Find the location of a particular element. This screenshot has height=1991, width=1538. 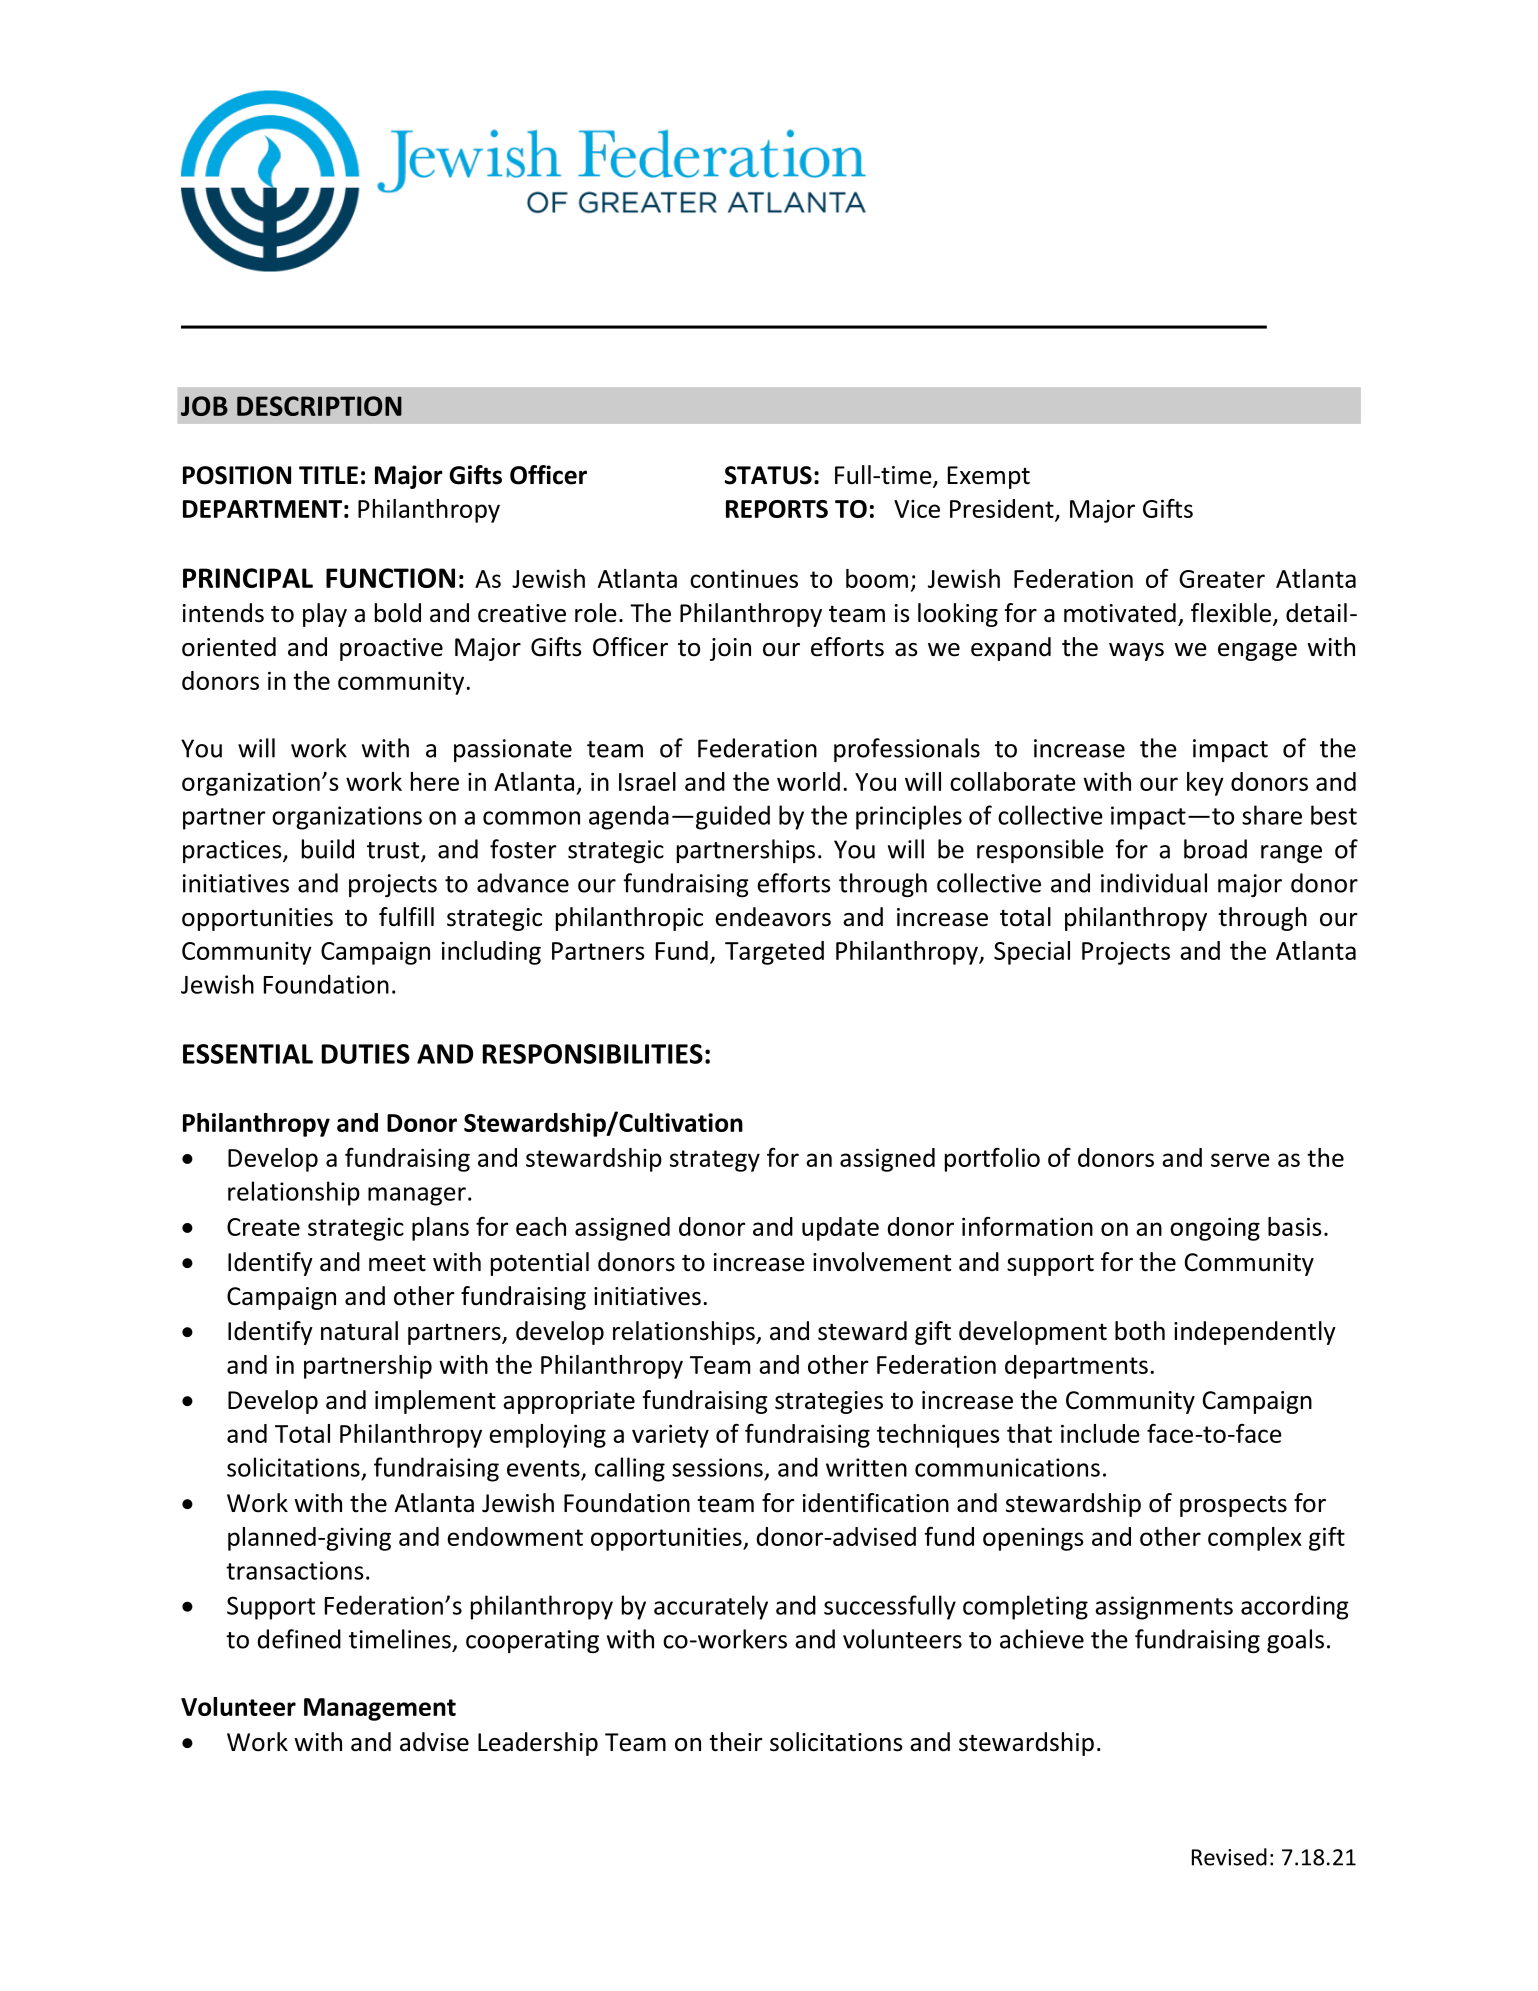

strategies is located at coordinates (829, 1402).
